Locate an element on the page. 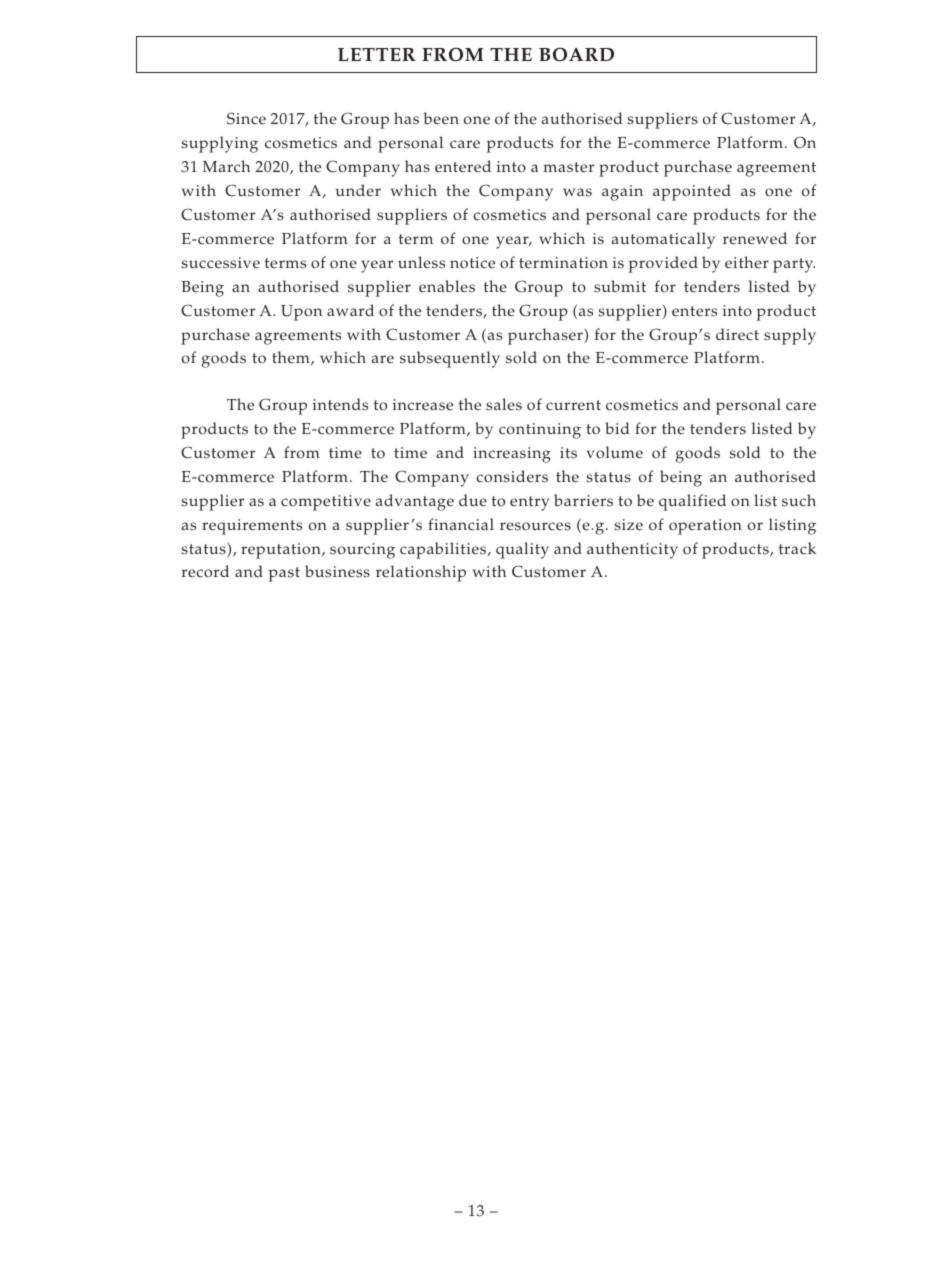  entered is located at coordinates (463, 166).
